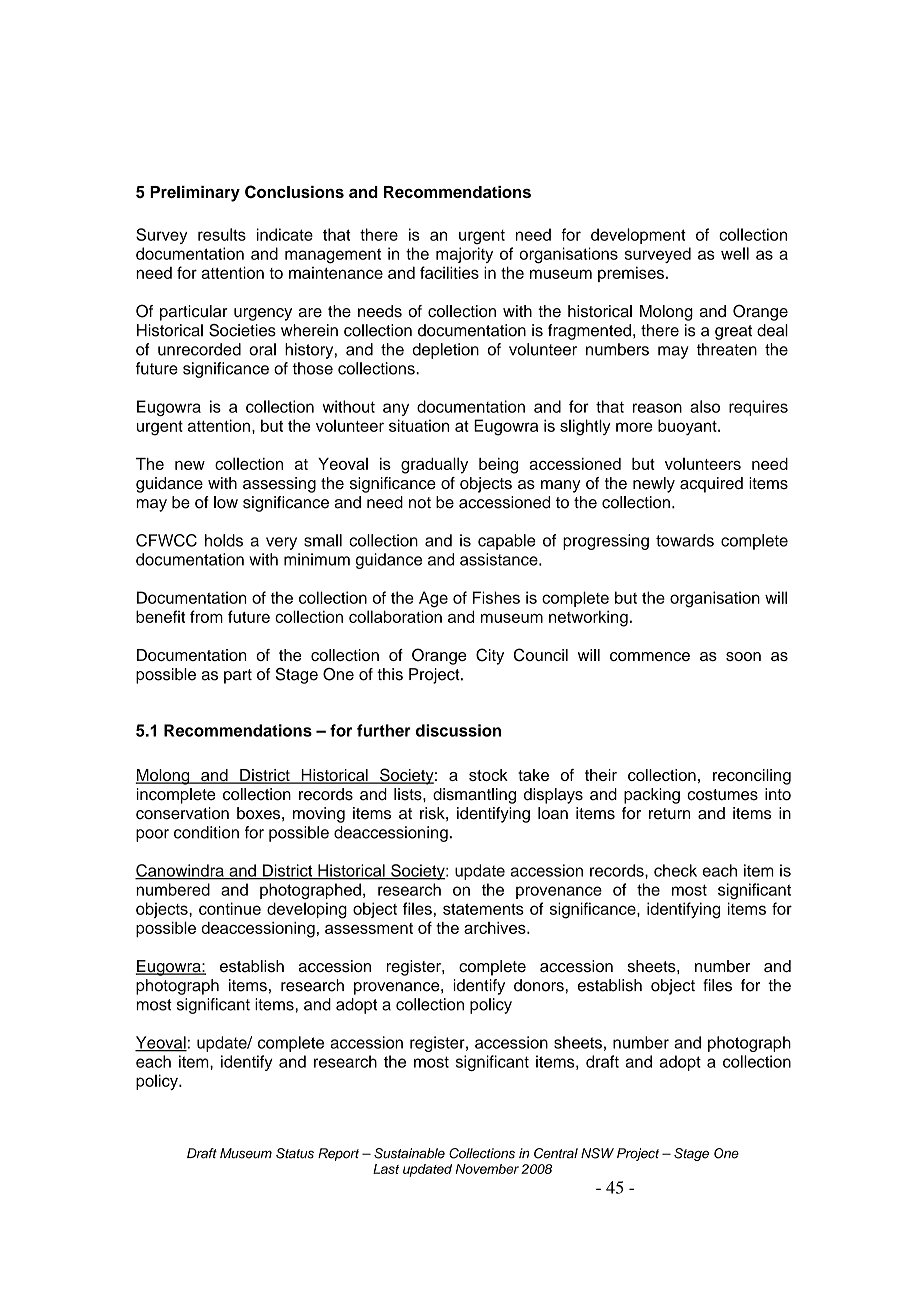 This image has height=1308, width=924. I want to click on results, so click(222, 234).
